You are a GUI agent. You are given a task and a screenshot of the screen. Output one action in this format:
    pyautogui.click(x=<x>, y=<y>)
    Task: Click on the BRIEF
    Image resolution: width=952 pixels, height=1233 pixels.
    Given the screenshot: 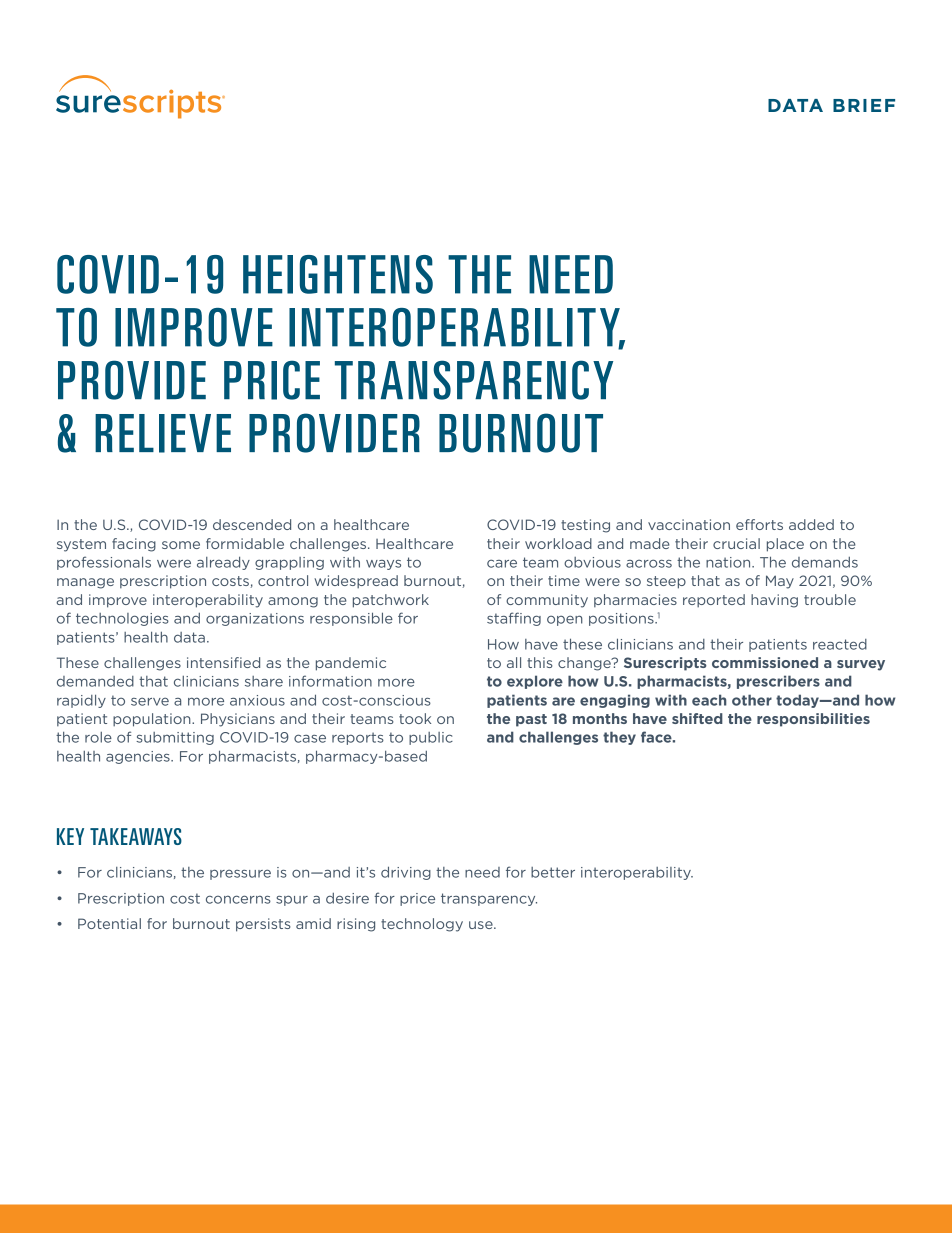 What is the action you would take?
    pyautogui.click(x=864, y=105)
